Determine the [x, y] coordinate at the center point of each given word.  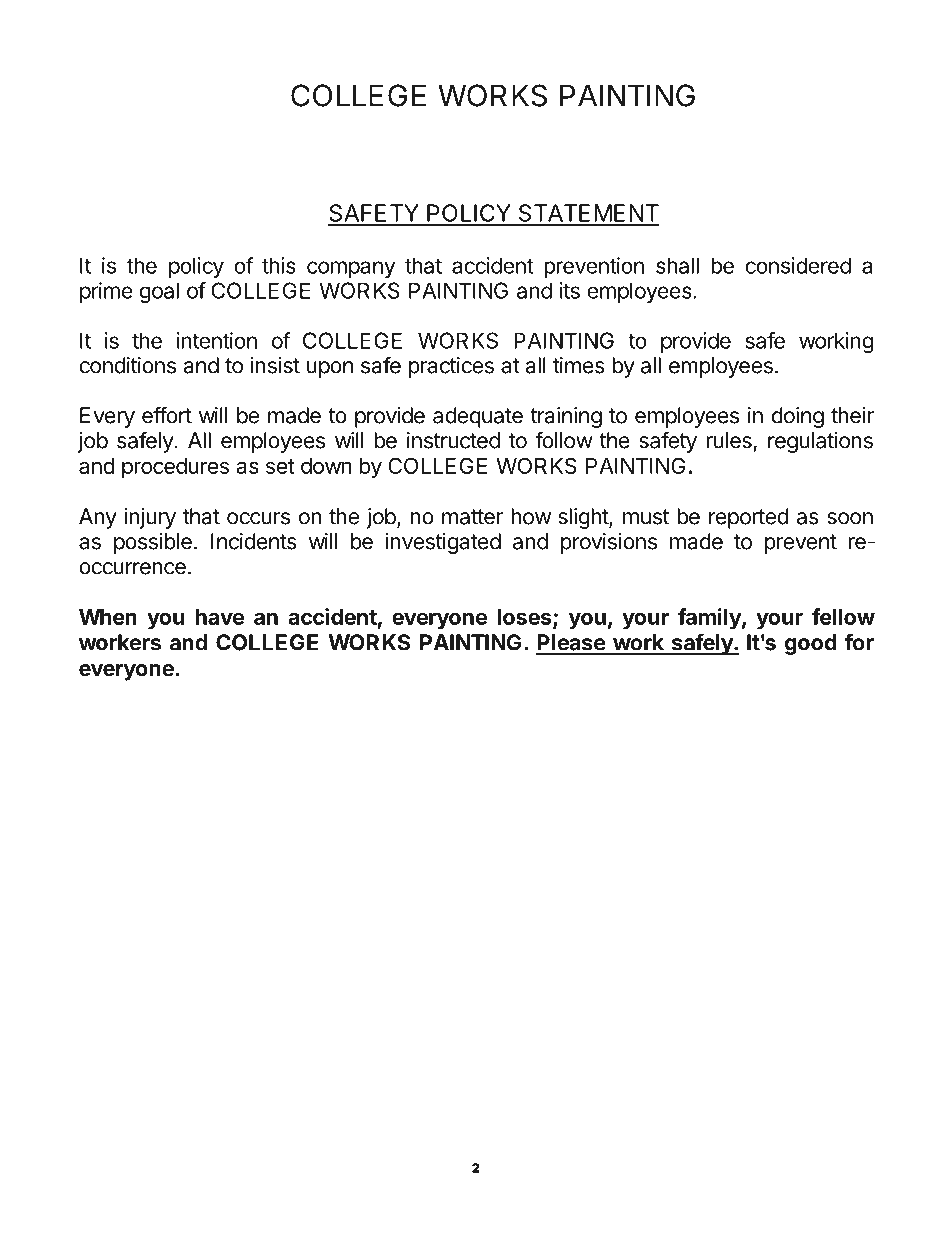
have [220, 617]
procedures [175, 468]
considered [798, 265]
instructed [453, 440]
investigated [443, 543]
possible [153, 543]
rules [729, 440]
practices [451, 367]
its [570, 290]
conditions [127, 365]
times [579, 365]
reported [748, 518]
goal [159, 292]
